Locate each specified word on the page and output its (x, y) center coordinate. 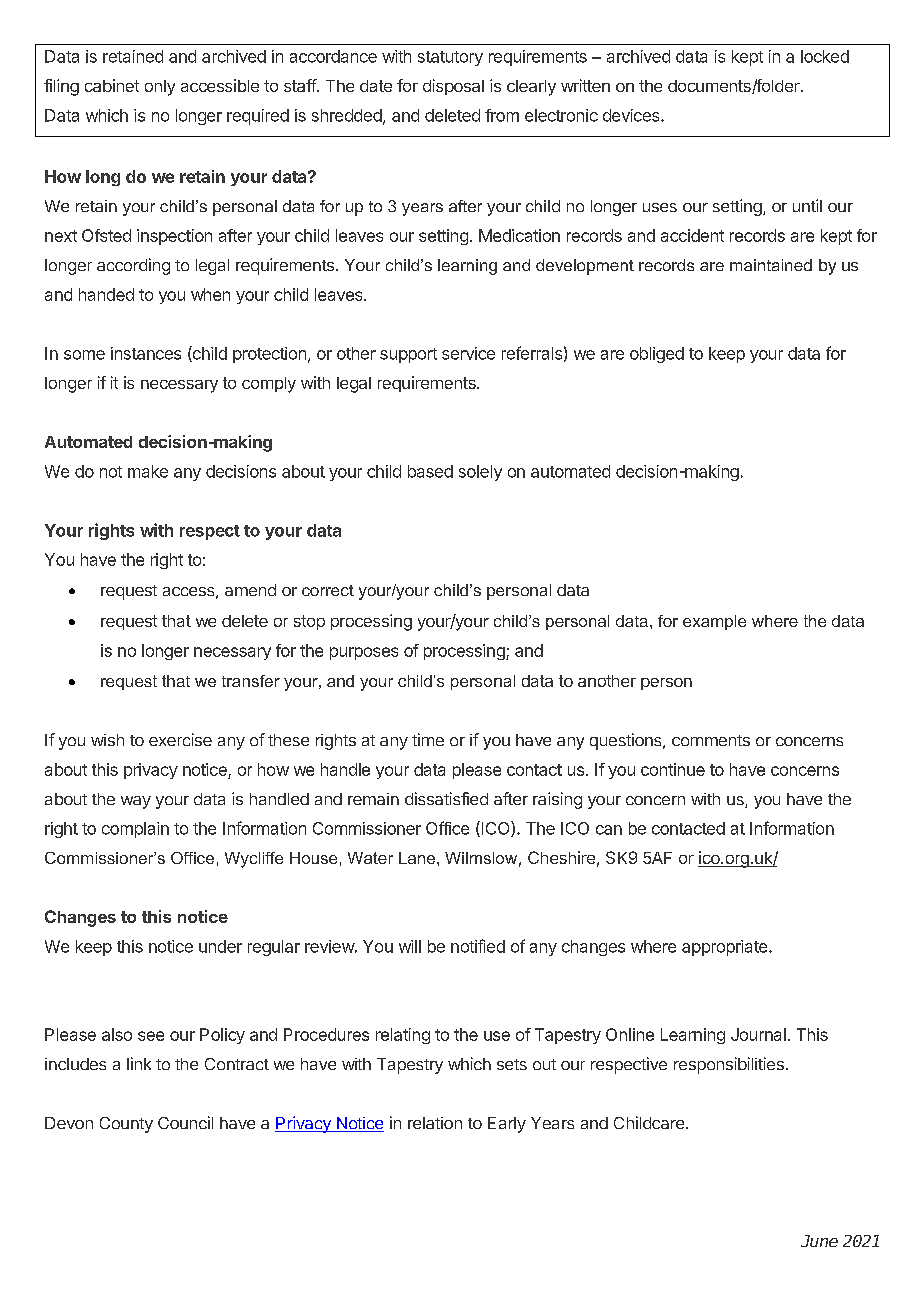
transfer (251, 681)
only (160, 88)
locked (825, 56)
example (714, 622)
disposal (453, 87)
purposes (364, 653)
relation (435, 1123)
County (126, 1125)
